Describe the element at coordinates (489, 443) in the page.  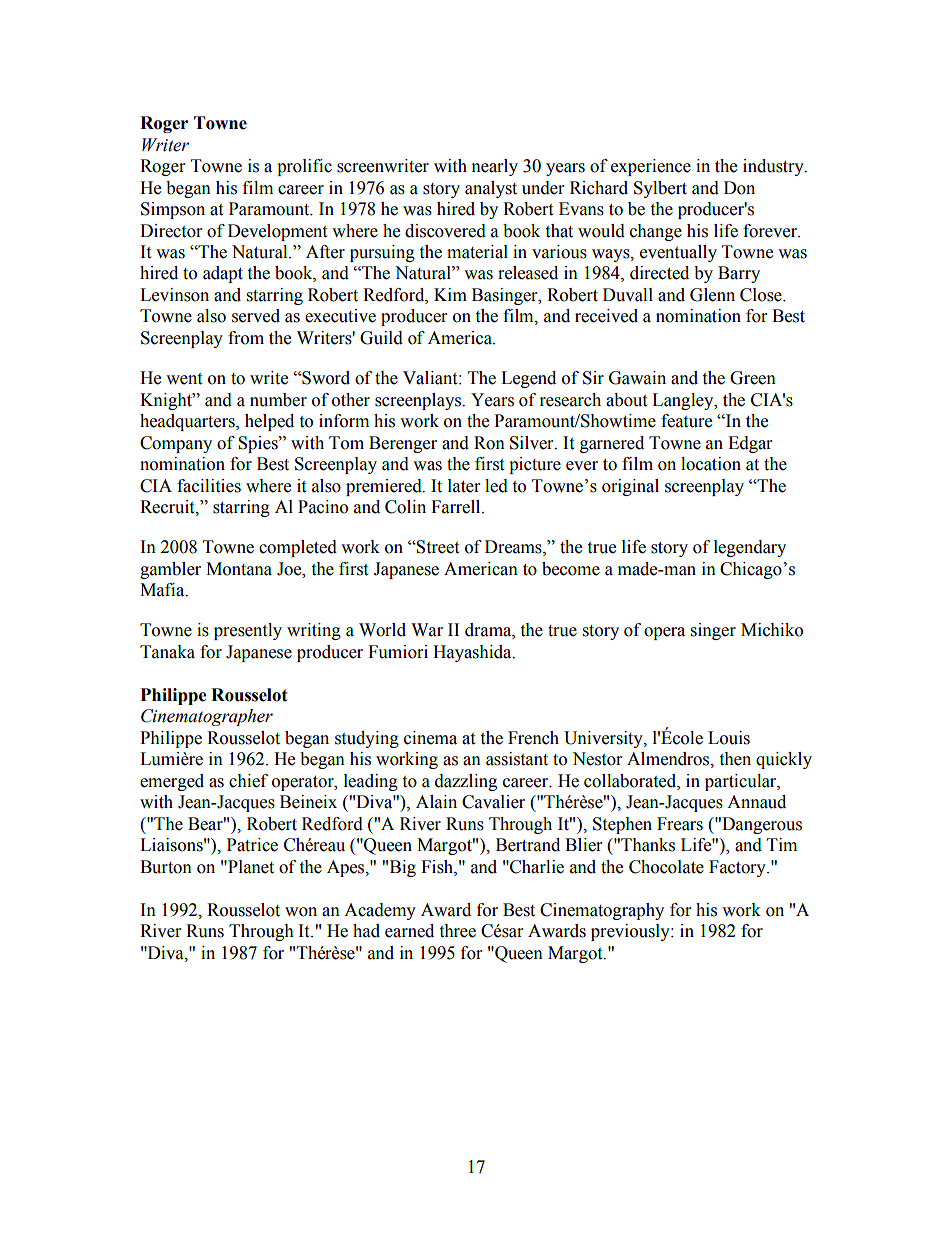
I see `Ron` at that location.
